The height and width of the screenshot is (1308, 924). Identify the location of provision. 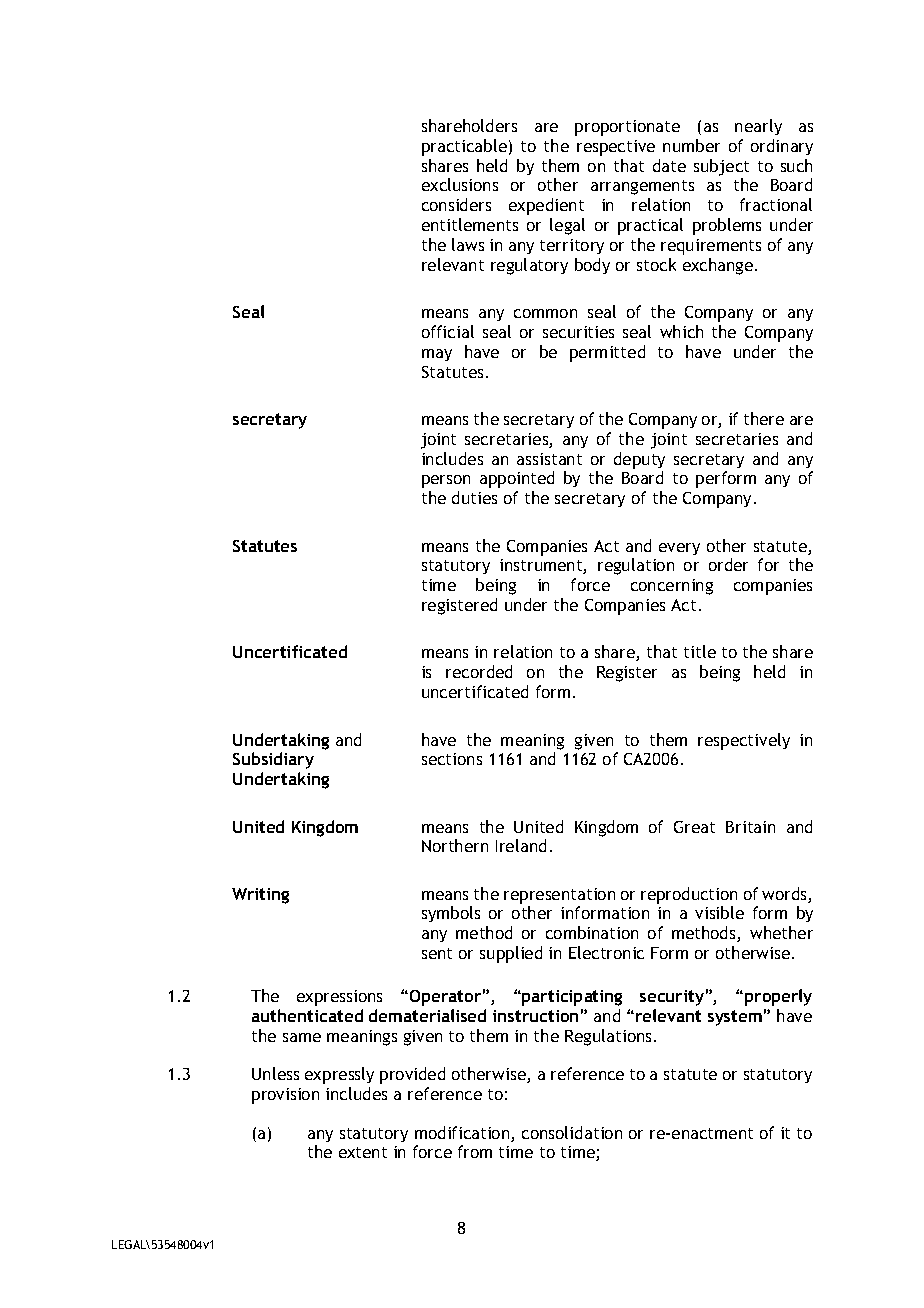
(285, 1096).
